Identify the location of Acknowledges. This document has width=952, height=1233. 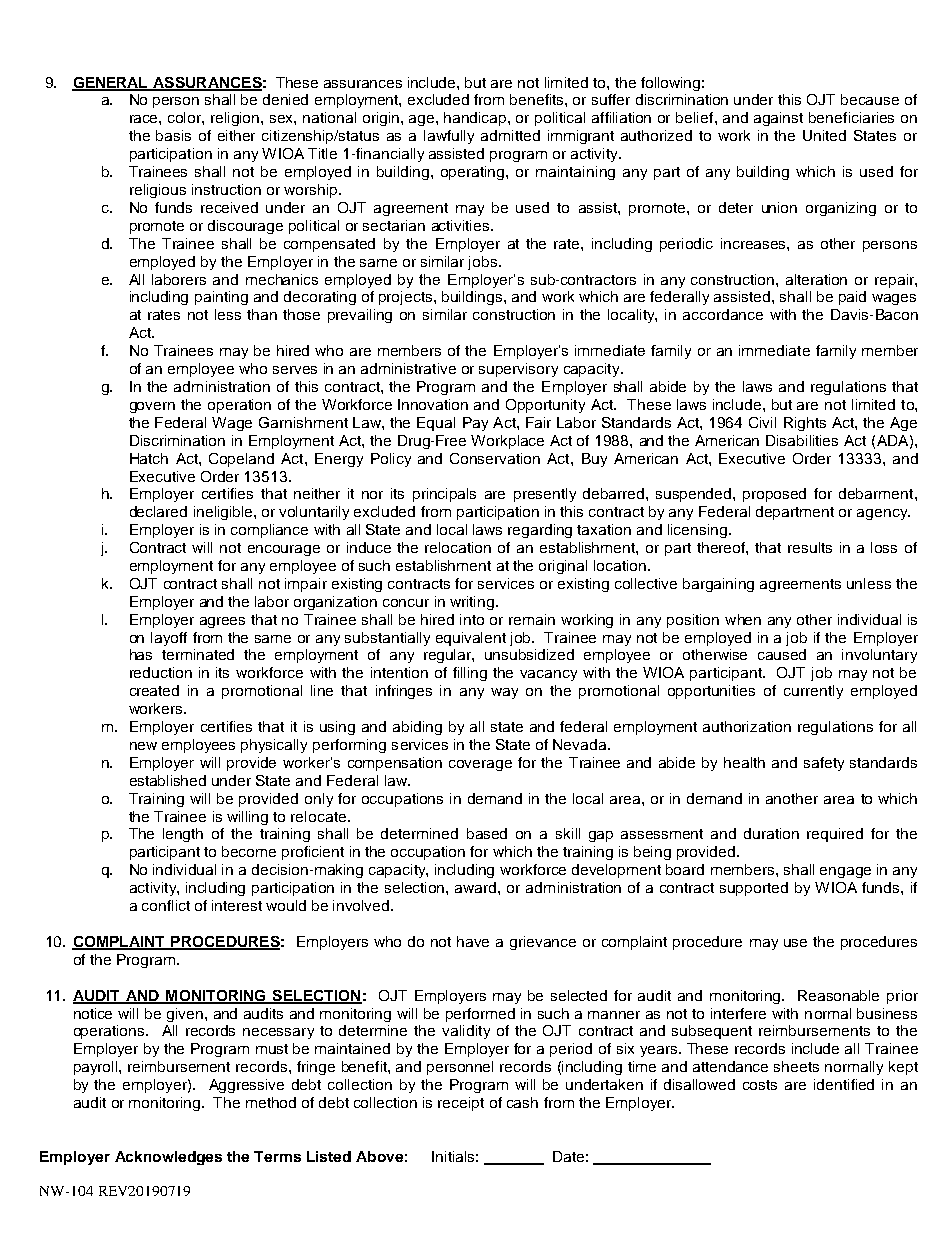
(168, 1158).
